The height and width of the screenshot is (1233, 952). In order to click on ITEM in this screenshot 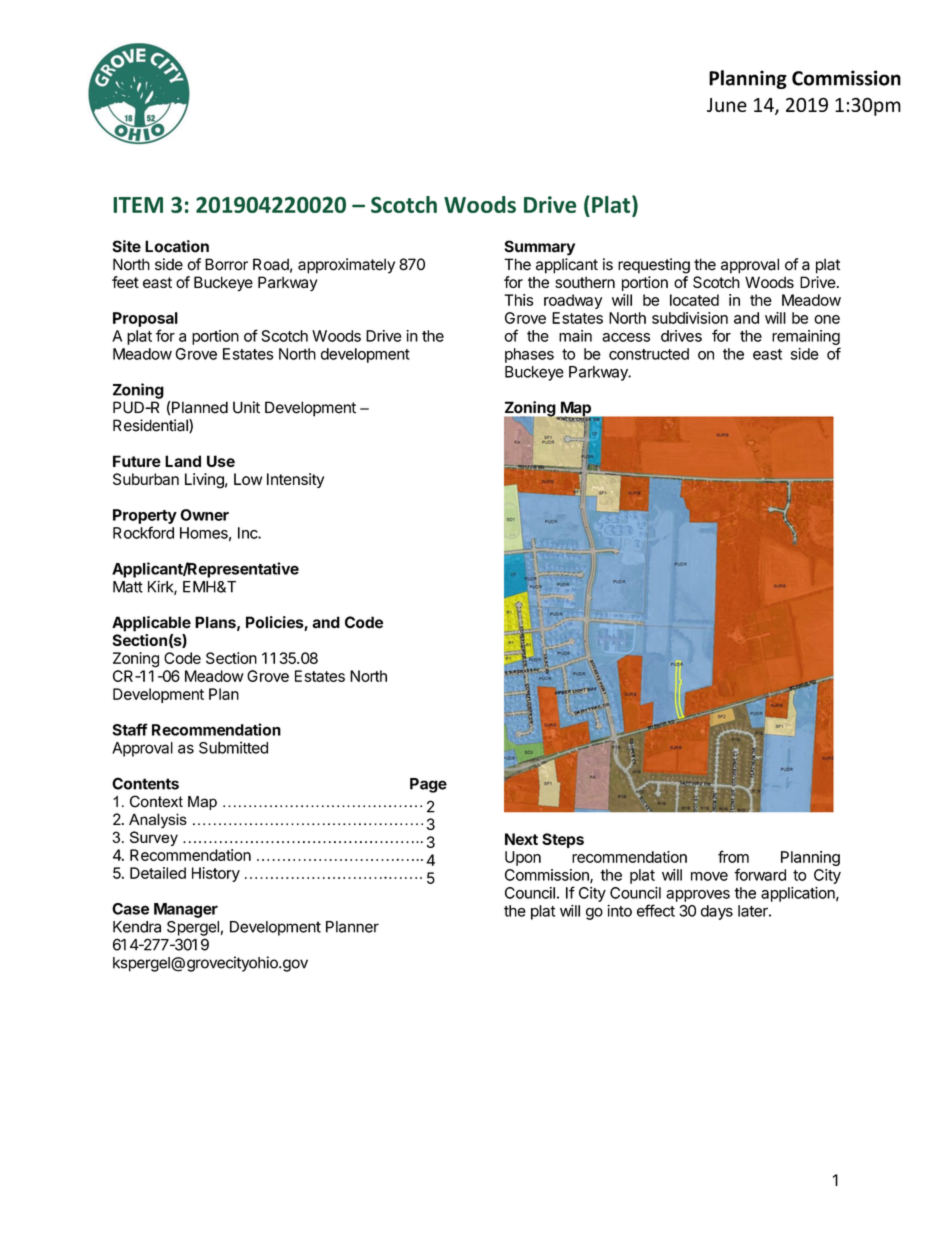, I will do `click(138, 205)`.
